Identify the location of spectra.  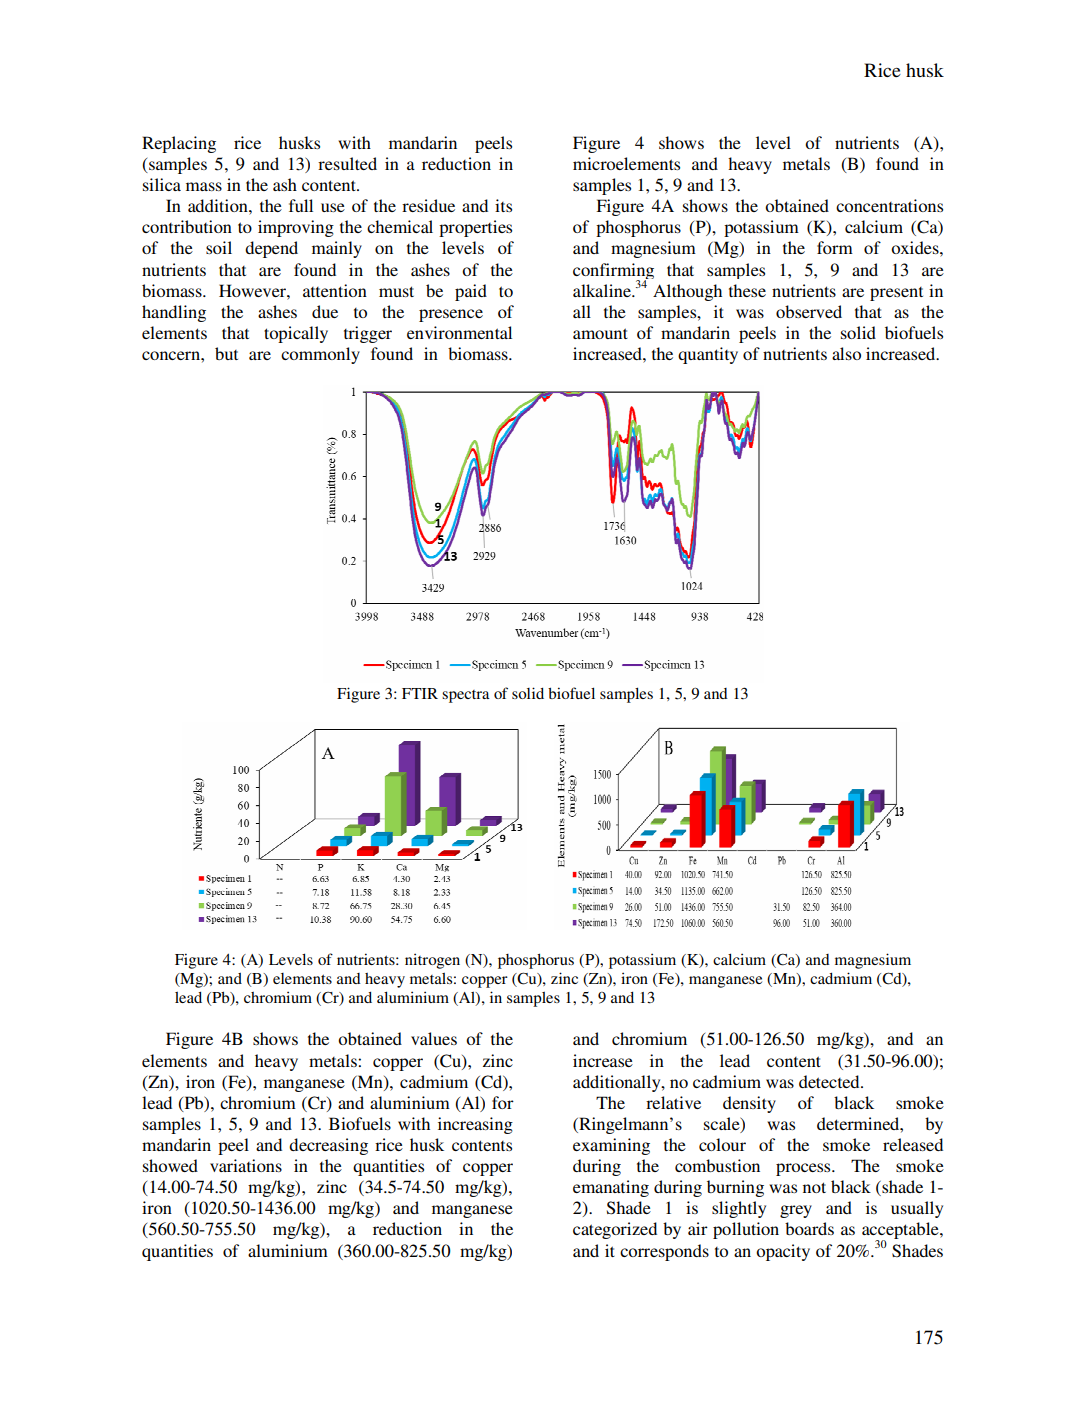
(466, 696).
